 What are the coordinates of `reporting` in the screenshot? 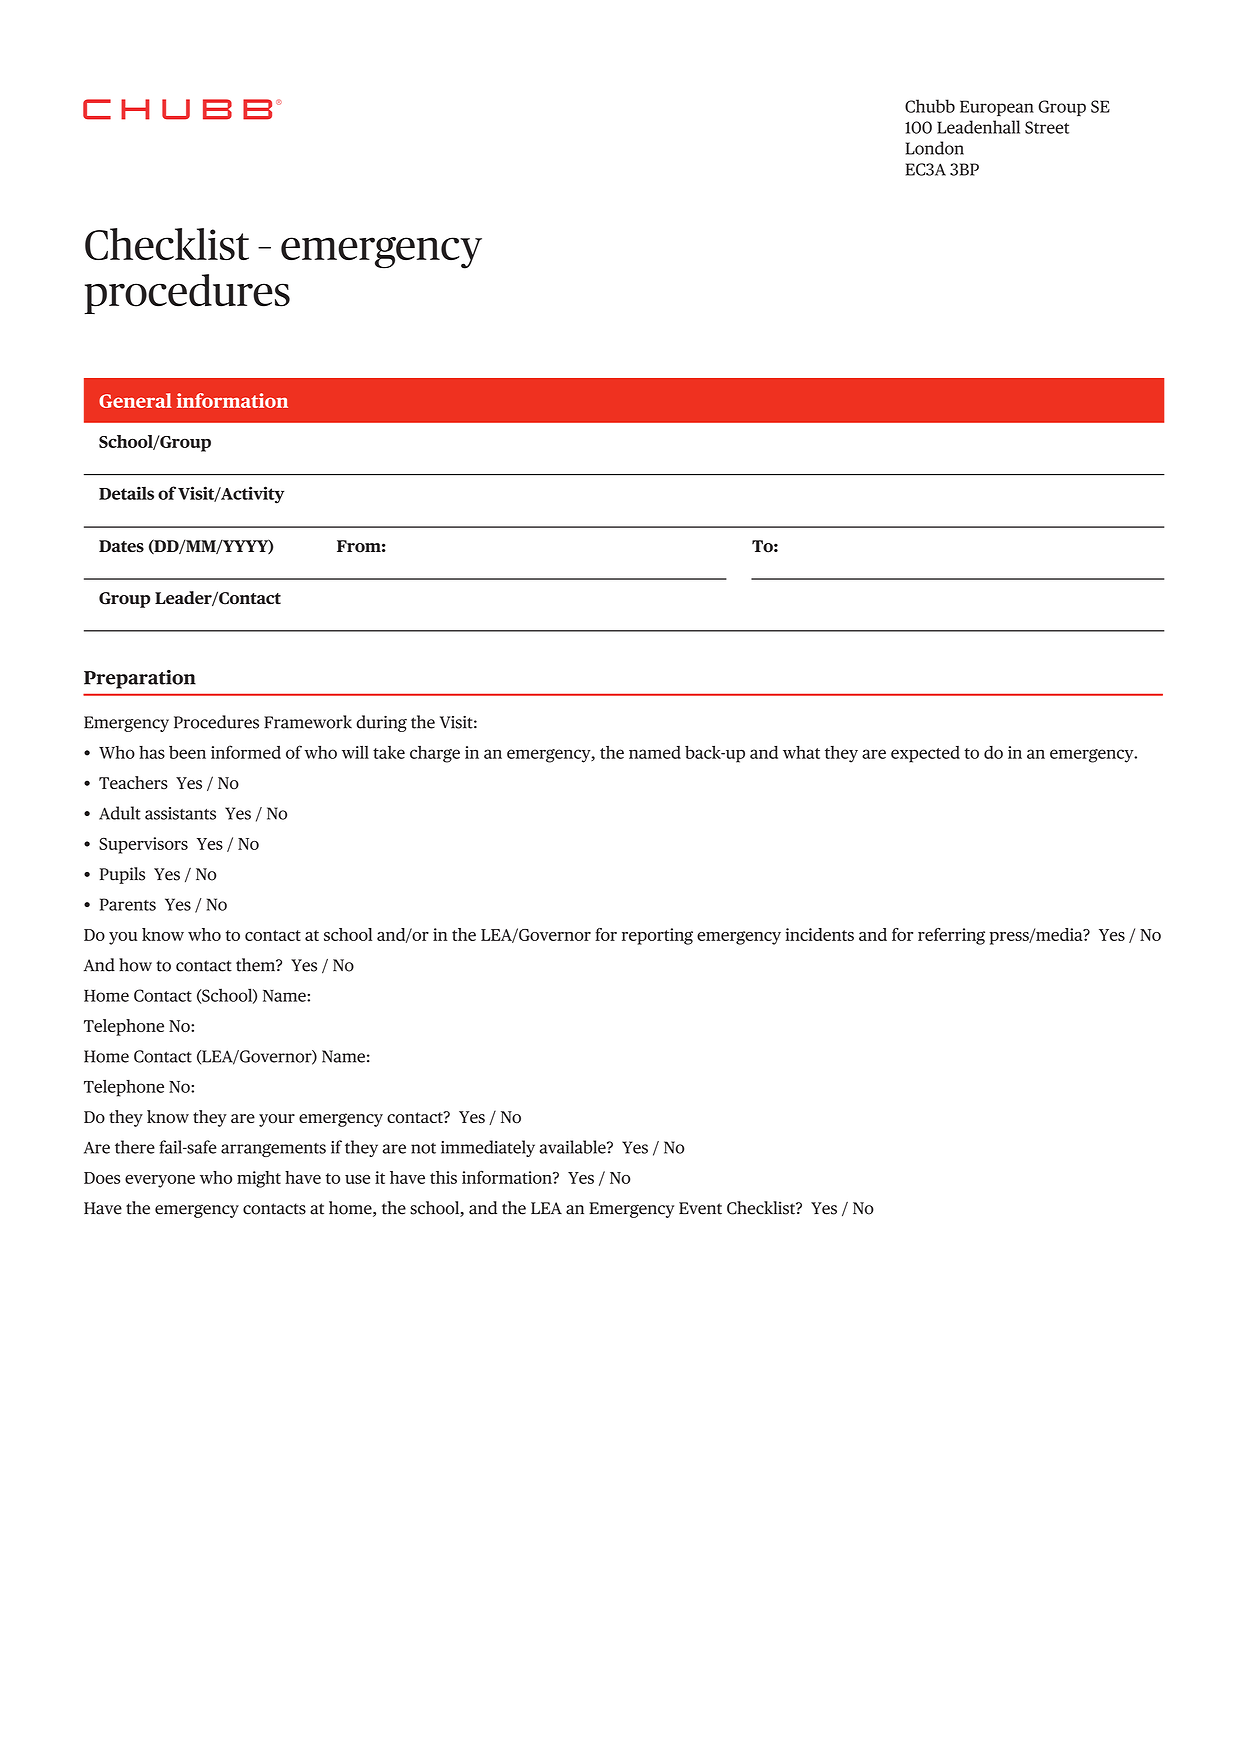 It's located at (657, 936).
